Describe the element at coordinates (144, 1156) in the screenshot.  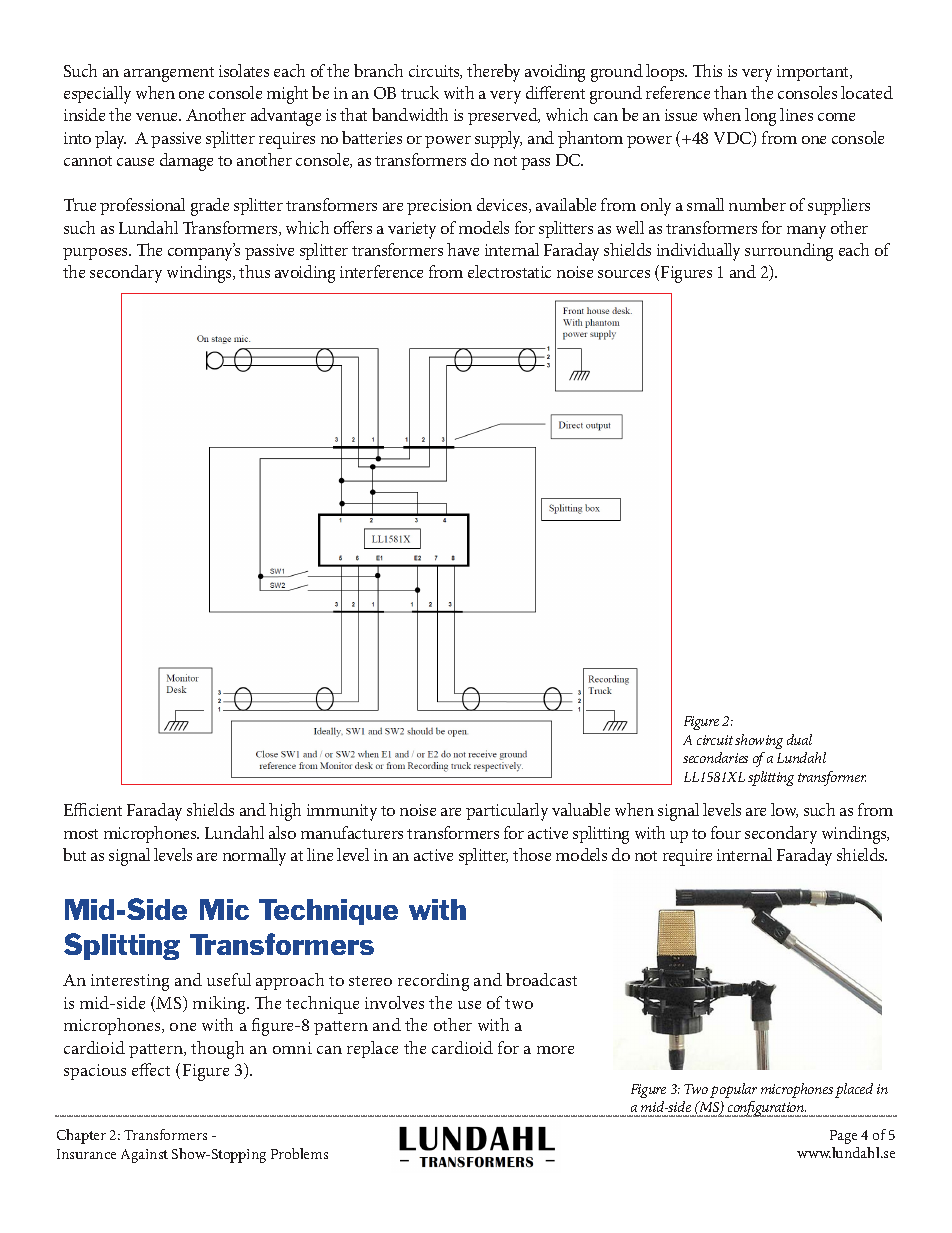
I see `Against` at that location.
